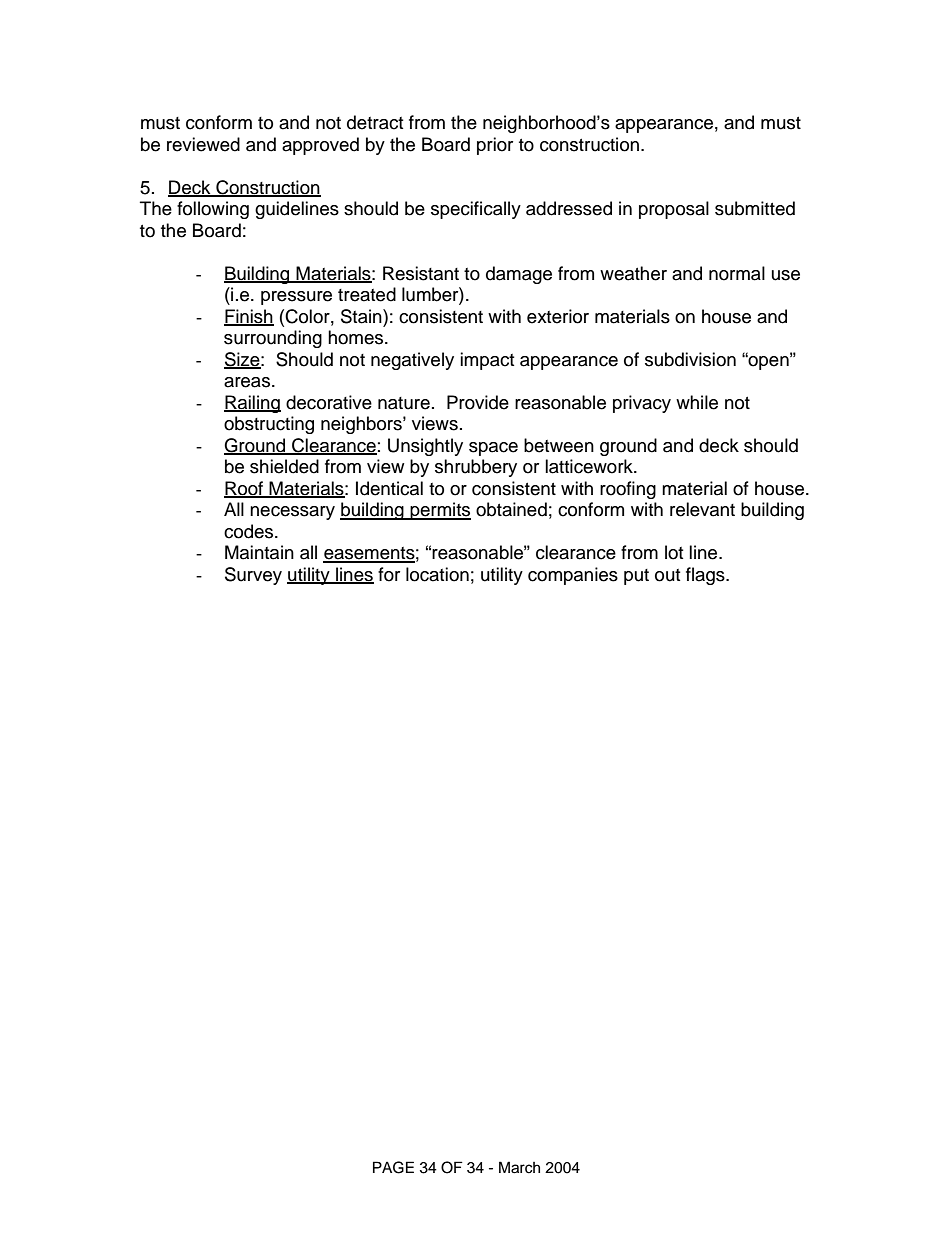 This image has height=1233, width=952. Describe the element at coordinates (519, 1167) in the image. I see `March` at that location.
